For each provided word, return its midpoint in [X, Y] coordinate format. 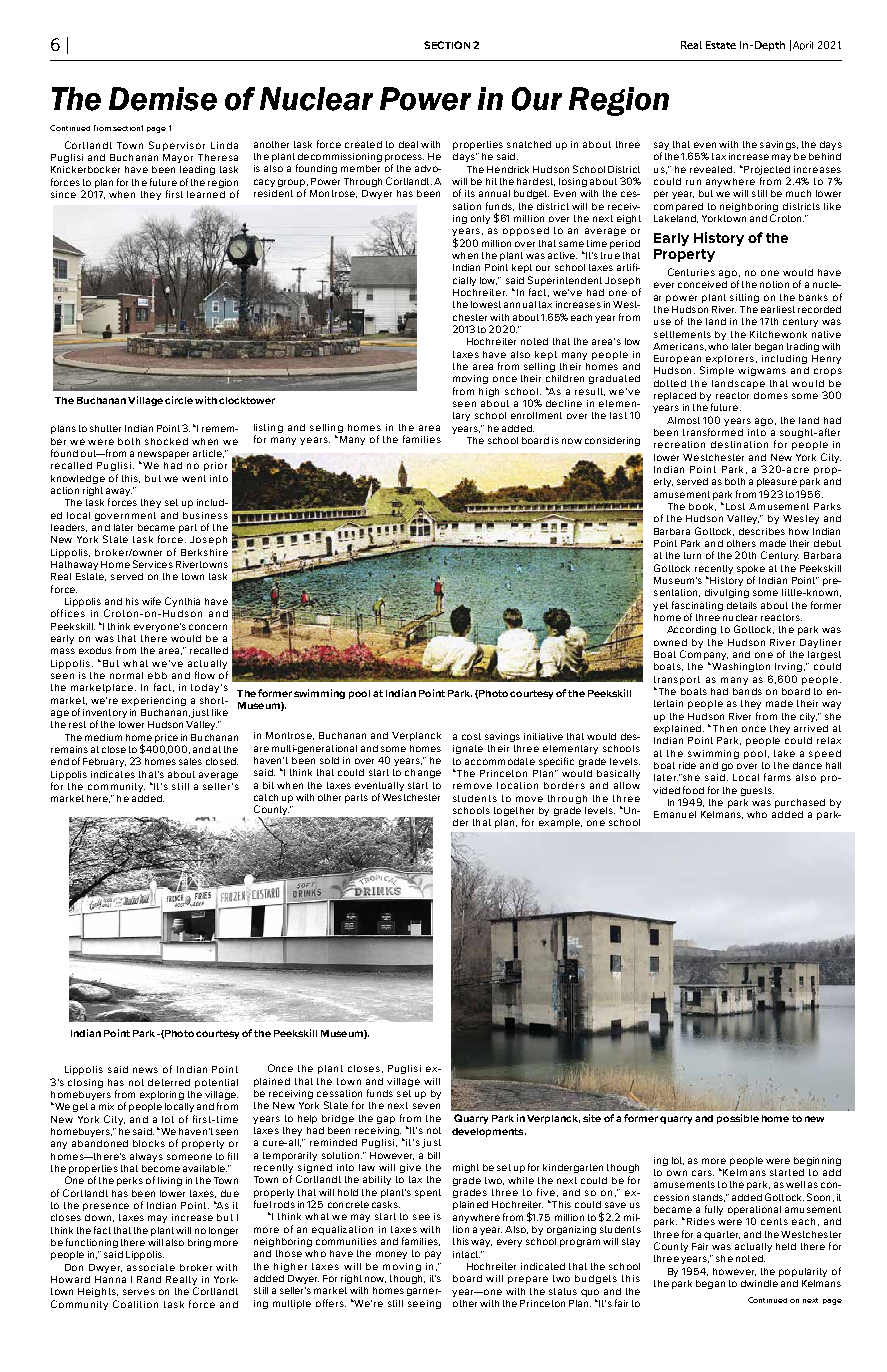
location [517, 785]
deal [408, 144]
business [205, 515]
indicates [113, 774]
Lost [735, 506]
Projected [766, 170]
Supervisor [177, 146]
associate [151, 1267]
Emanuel [675, 814]
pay [433, 1255]
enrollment [536, 415]
